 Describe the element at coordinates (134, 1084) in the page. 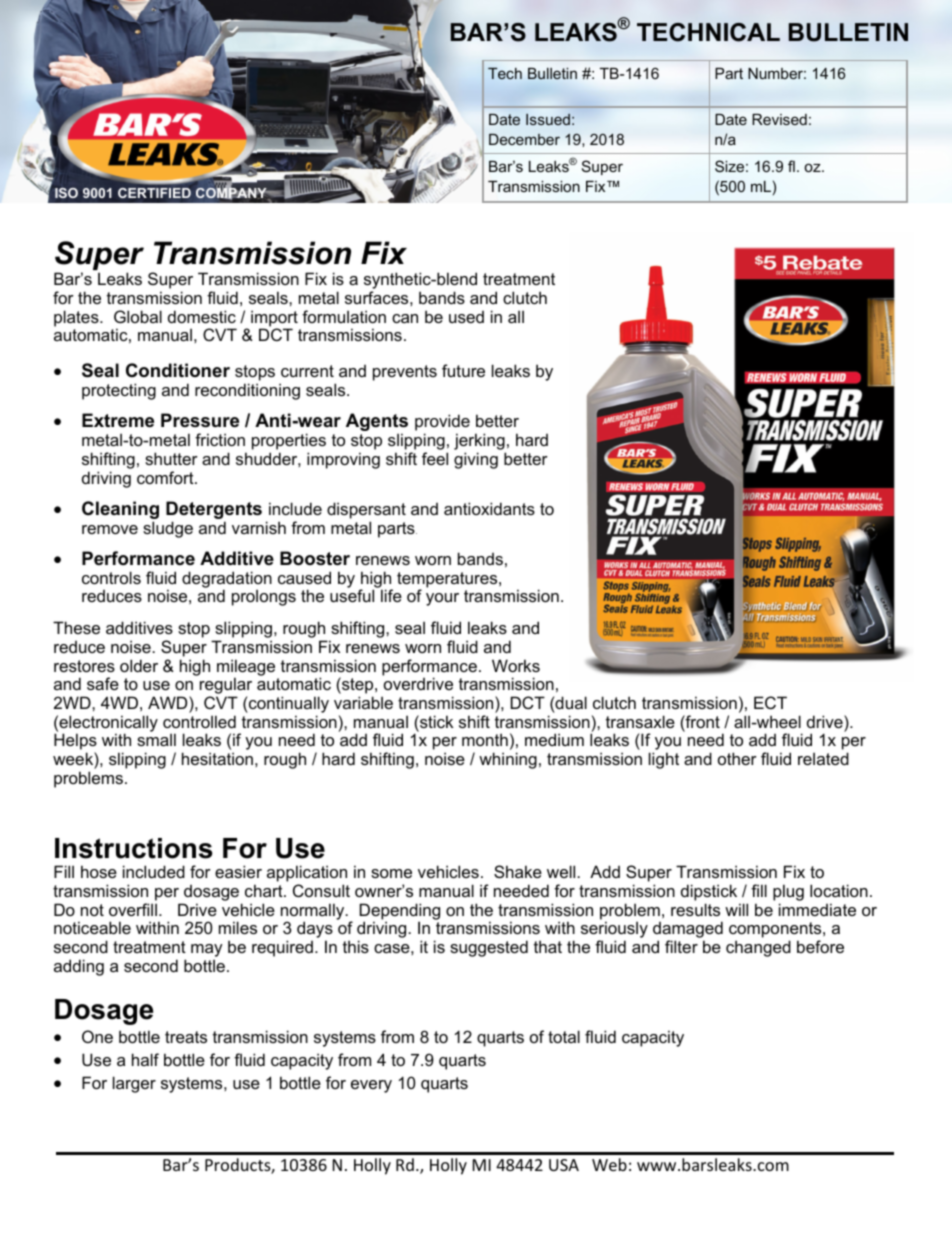

I see `larger` at that location.
